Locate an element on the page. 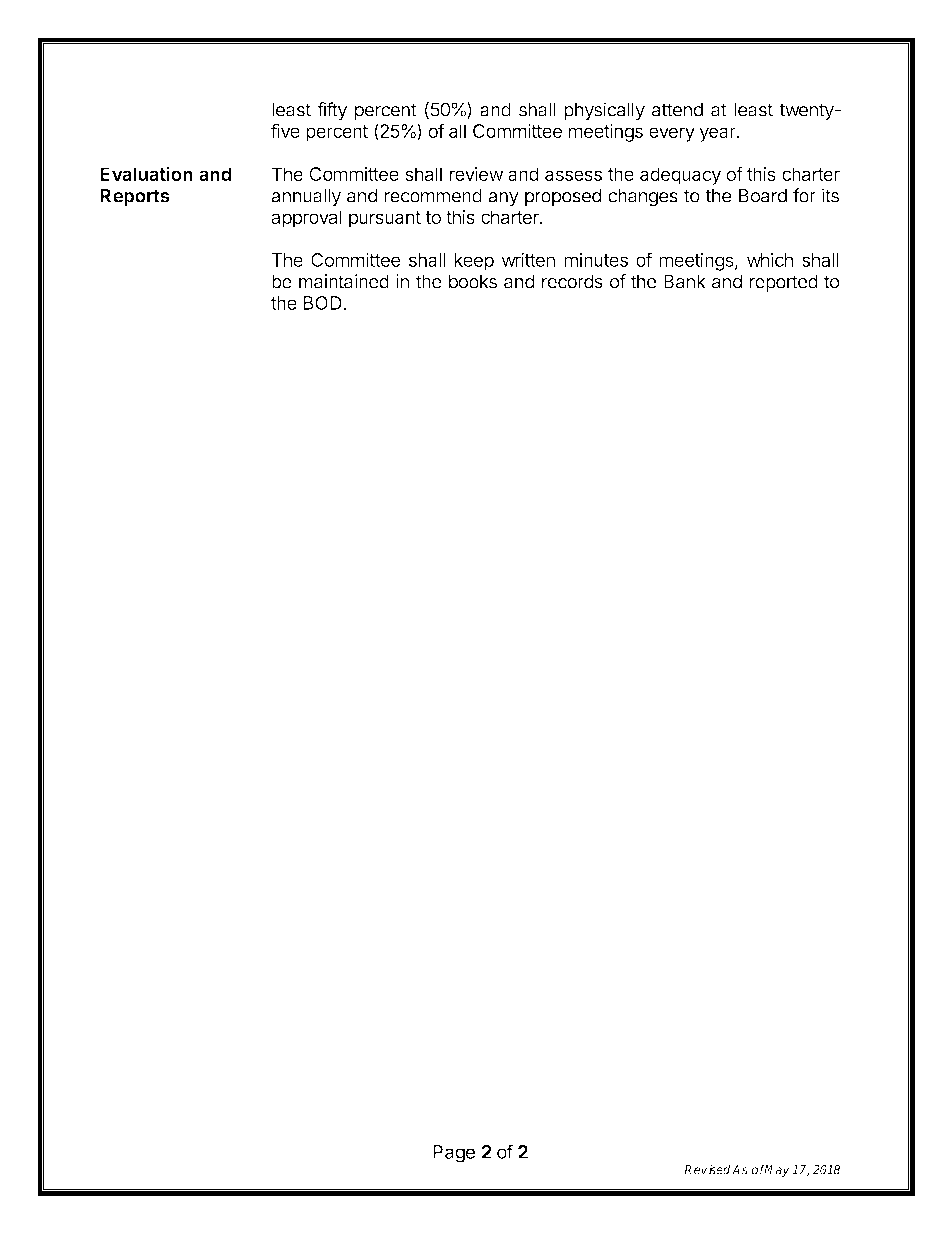 The image size is (952, 1233). reported is located at coordinates (784, 283).
